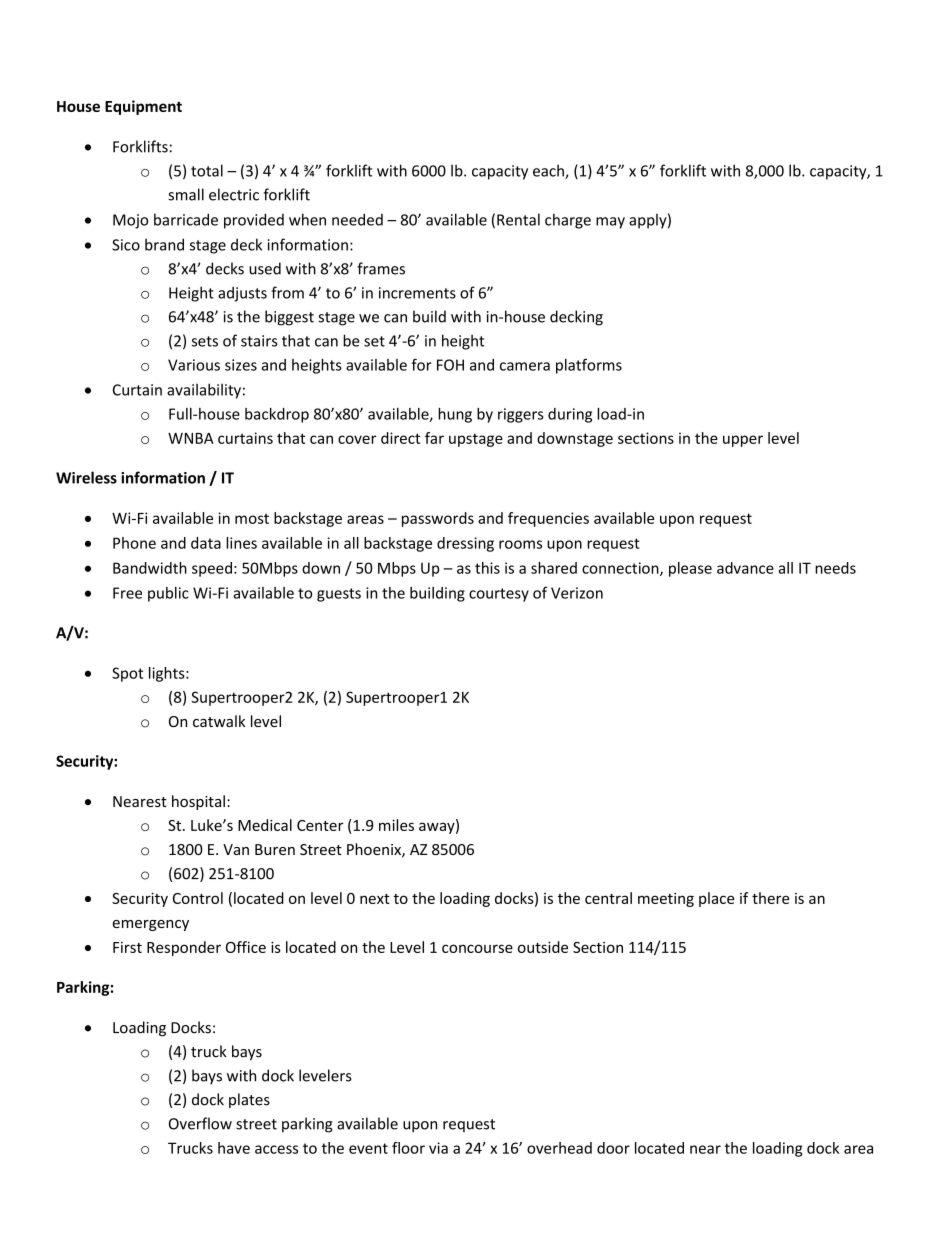  What do you see at coordinates (771, 898) in the page?
I see `there` at bounding box center [771, 898].
